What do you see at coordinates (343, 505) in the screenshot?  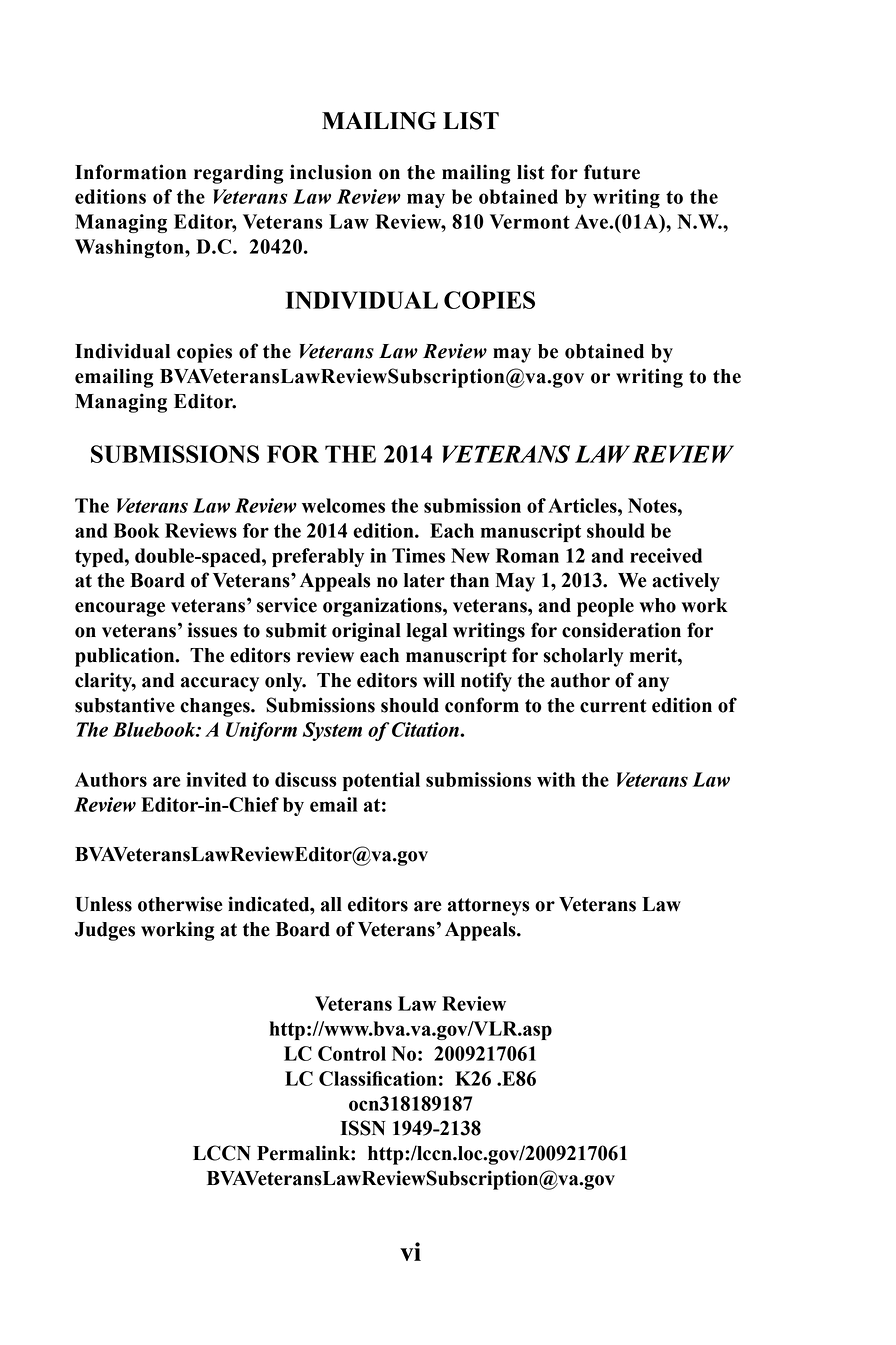 I see `welcomes` at bounding box center [343, 505].
